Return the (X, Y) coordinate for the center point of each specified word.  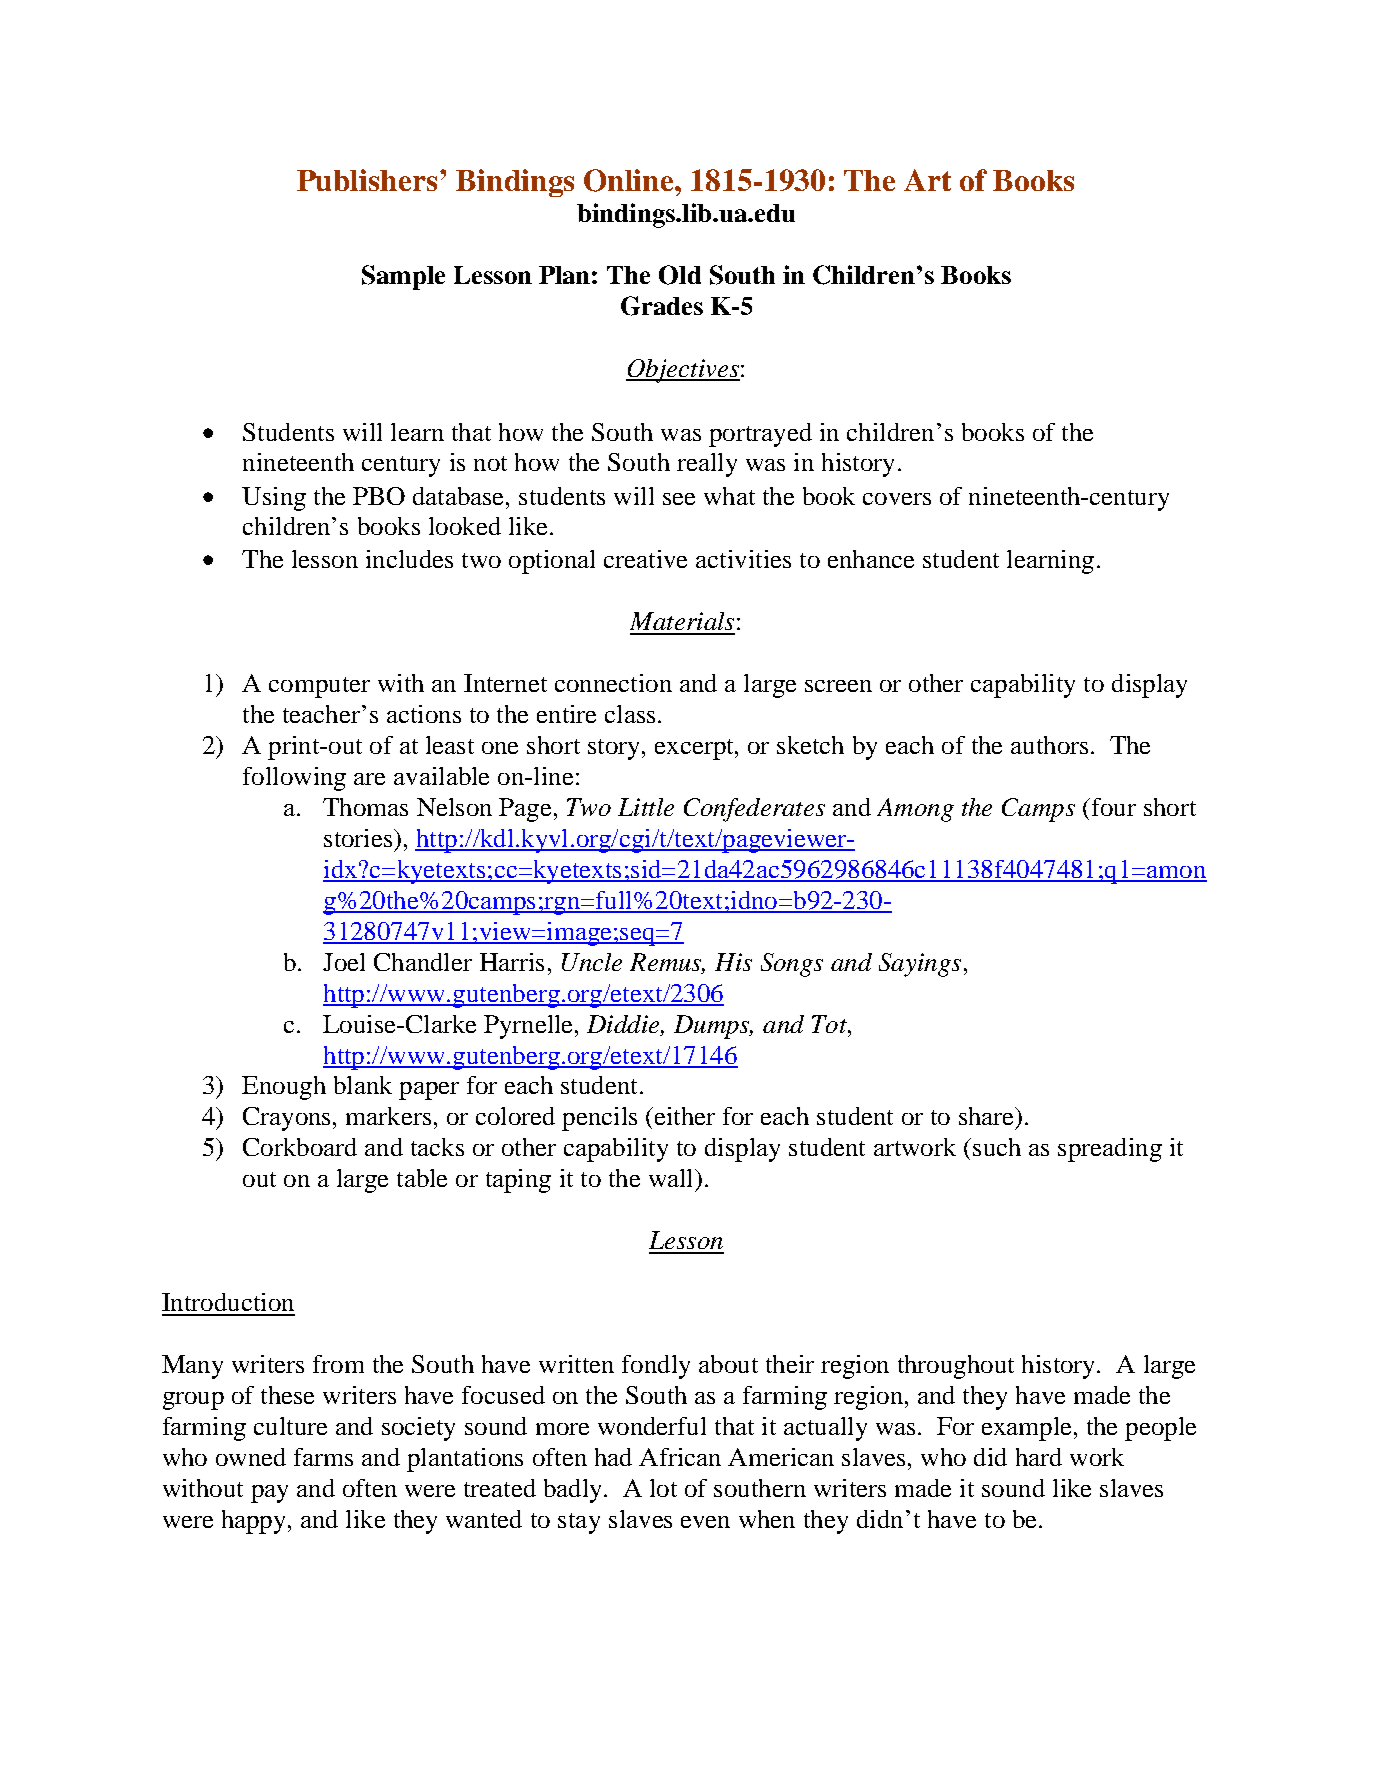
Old (680, 275)
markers (388, 1116)
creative (645, 559)
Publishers (369, 180)
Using (274, 499)
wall (672, 1178)
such (997, 1147)
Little (646, 807)
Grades (662, 306)
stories (359, 838)
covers (897, 499)
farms (323, 1457)
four (1112, 807)
